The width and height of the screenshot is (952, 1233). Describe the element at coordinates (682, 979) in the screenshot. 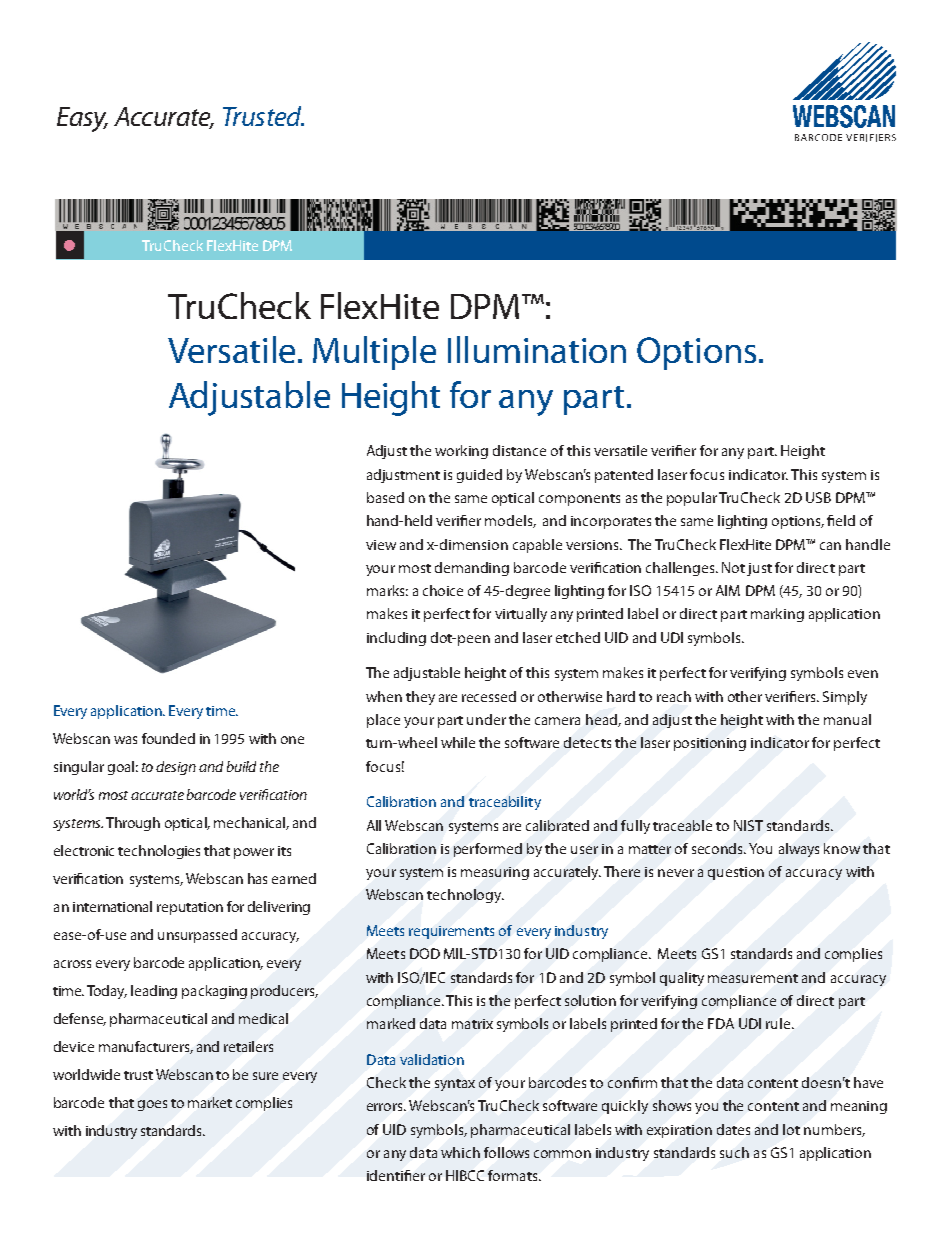

I see `quality` at that location.
